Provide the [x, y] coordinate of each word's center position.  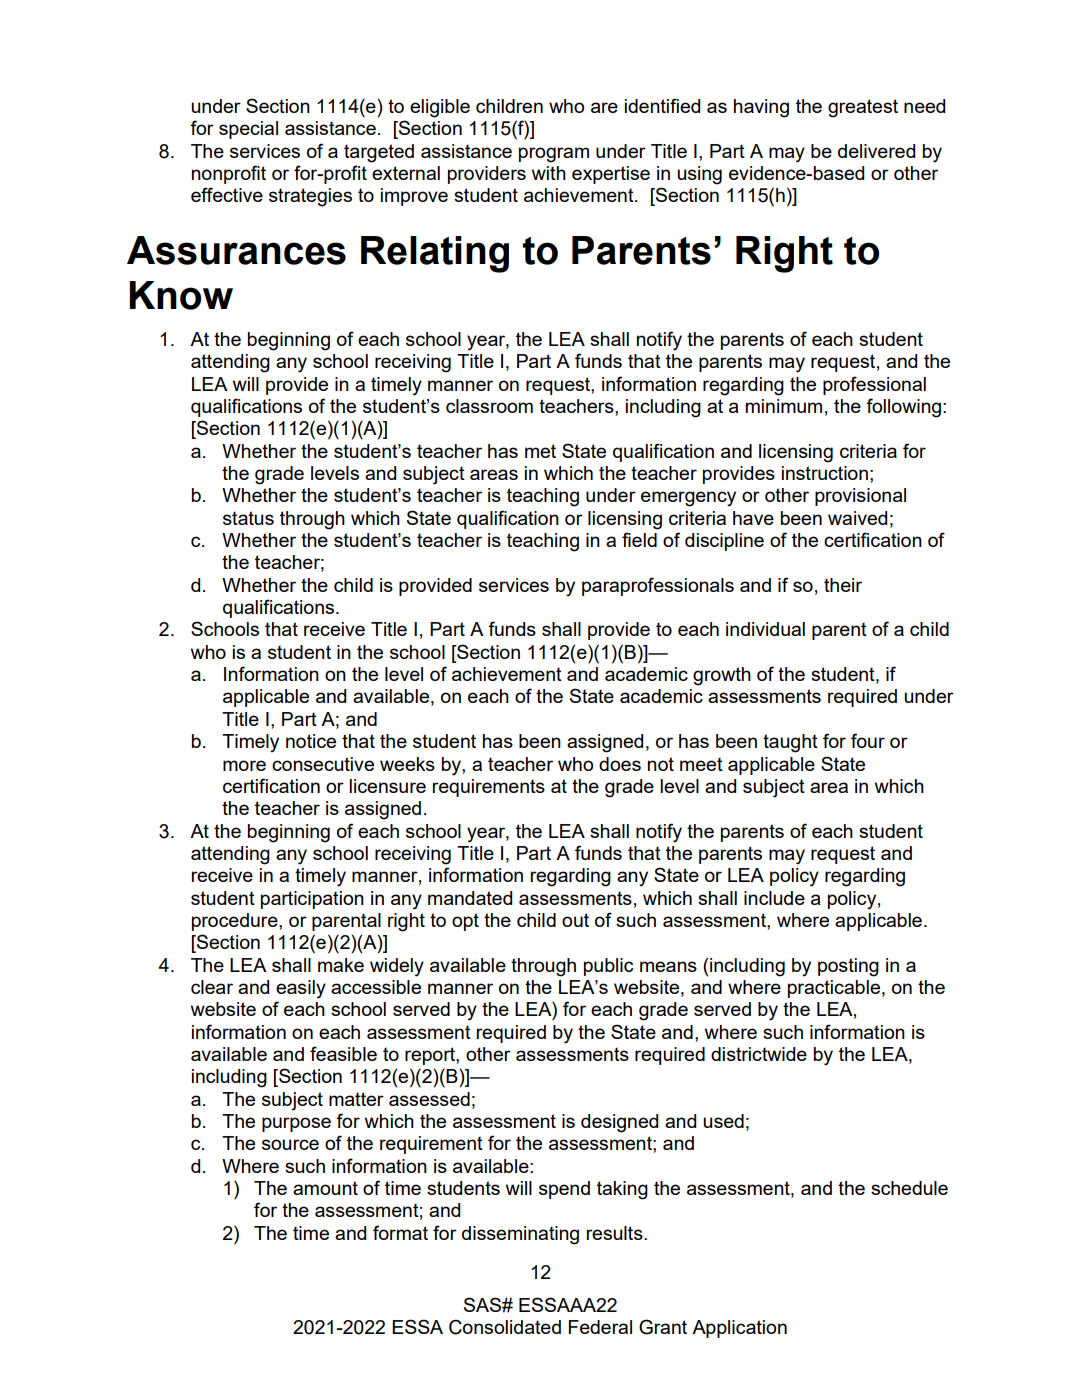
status [248, 518]
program [554, 155]
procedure [236, 922]
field [639, 539]
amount [325, 1188]
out [575, 920]
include [774, 898]
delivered [876, 151]
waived [857, 518]
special [248, 130]
